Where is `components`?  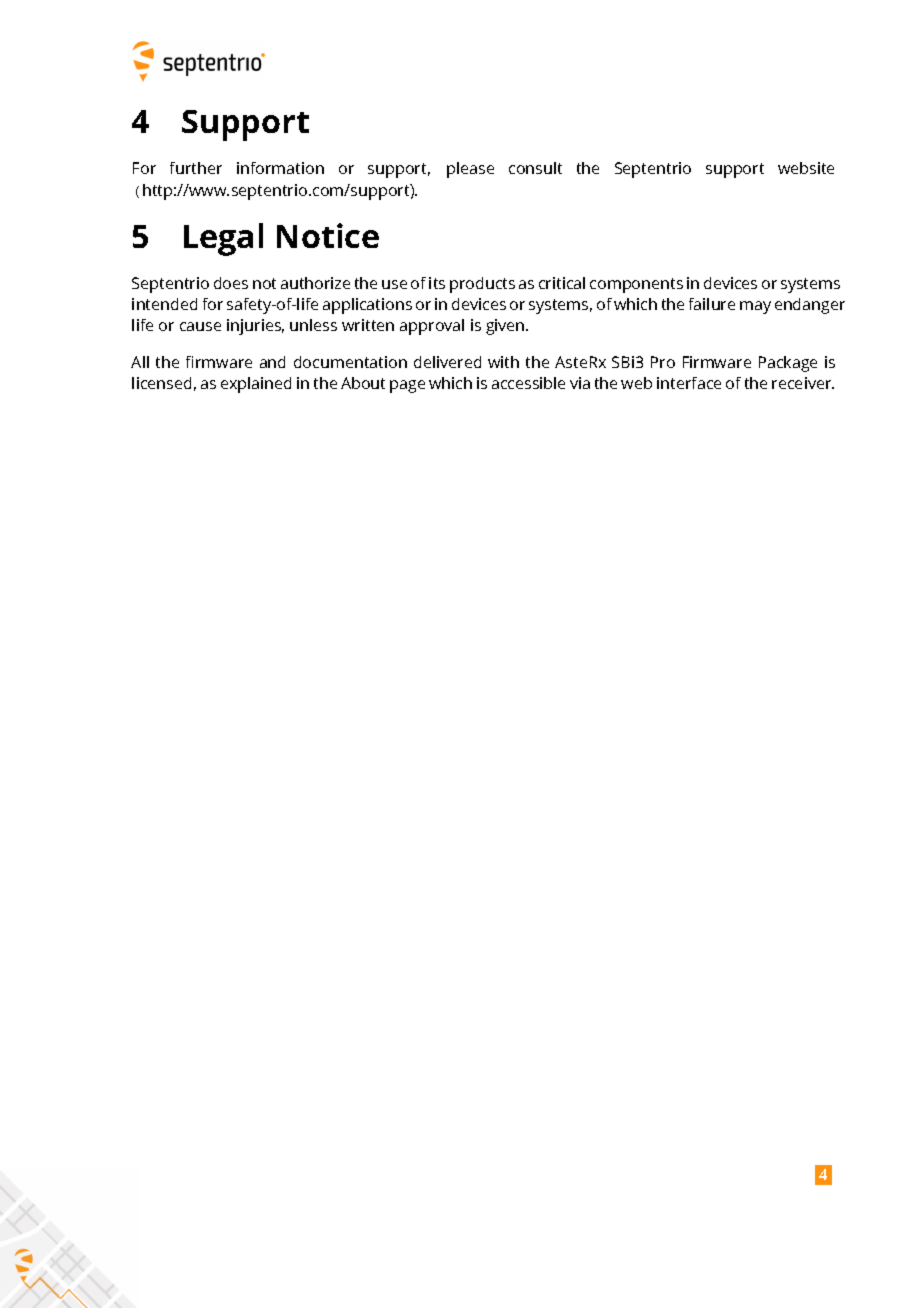 components is located at coordinates (636, 285).
